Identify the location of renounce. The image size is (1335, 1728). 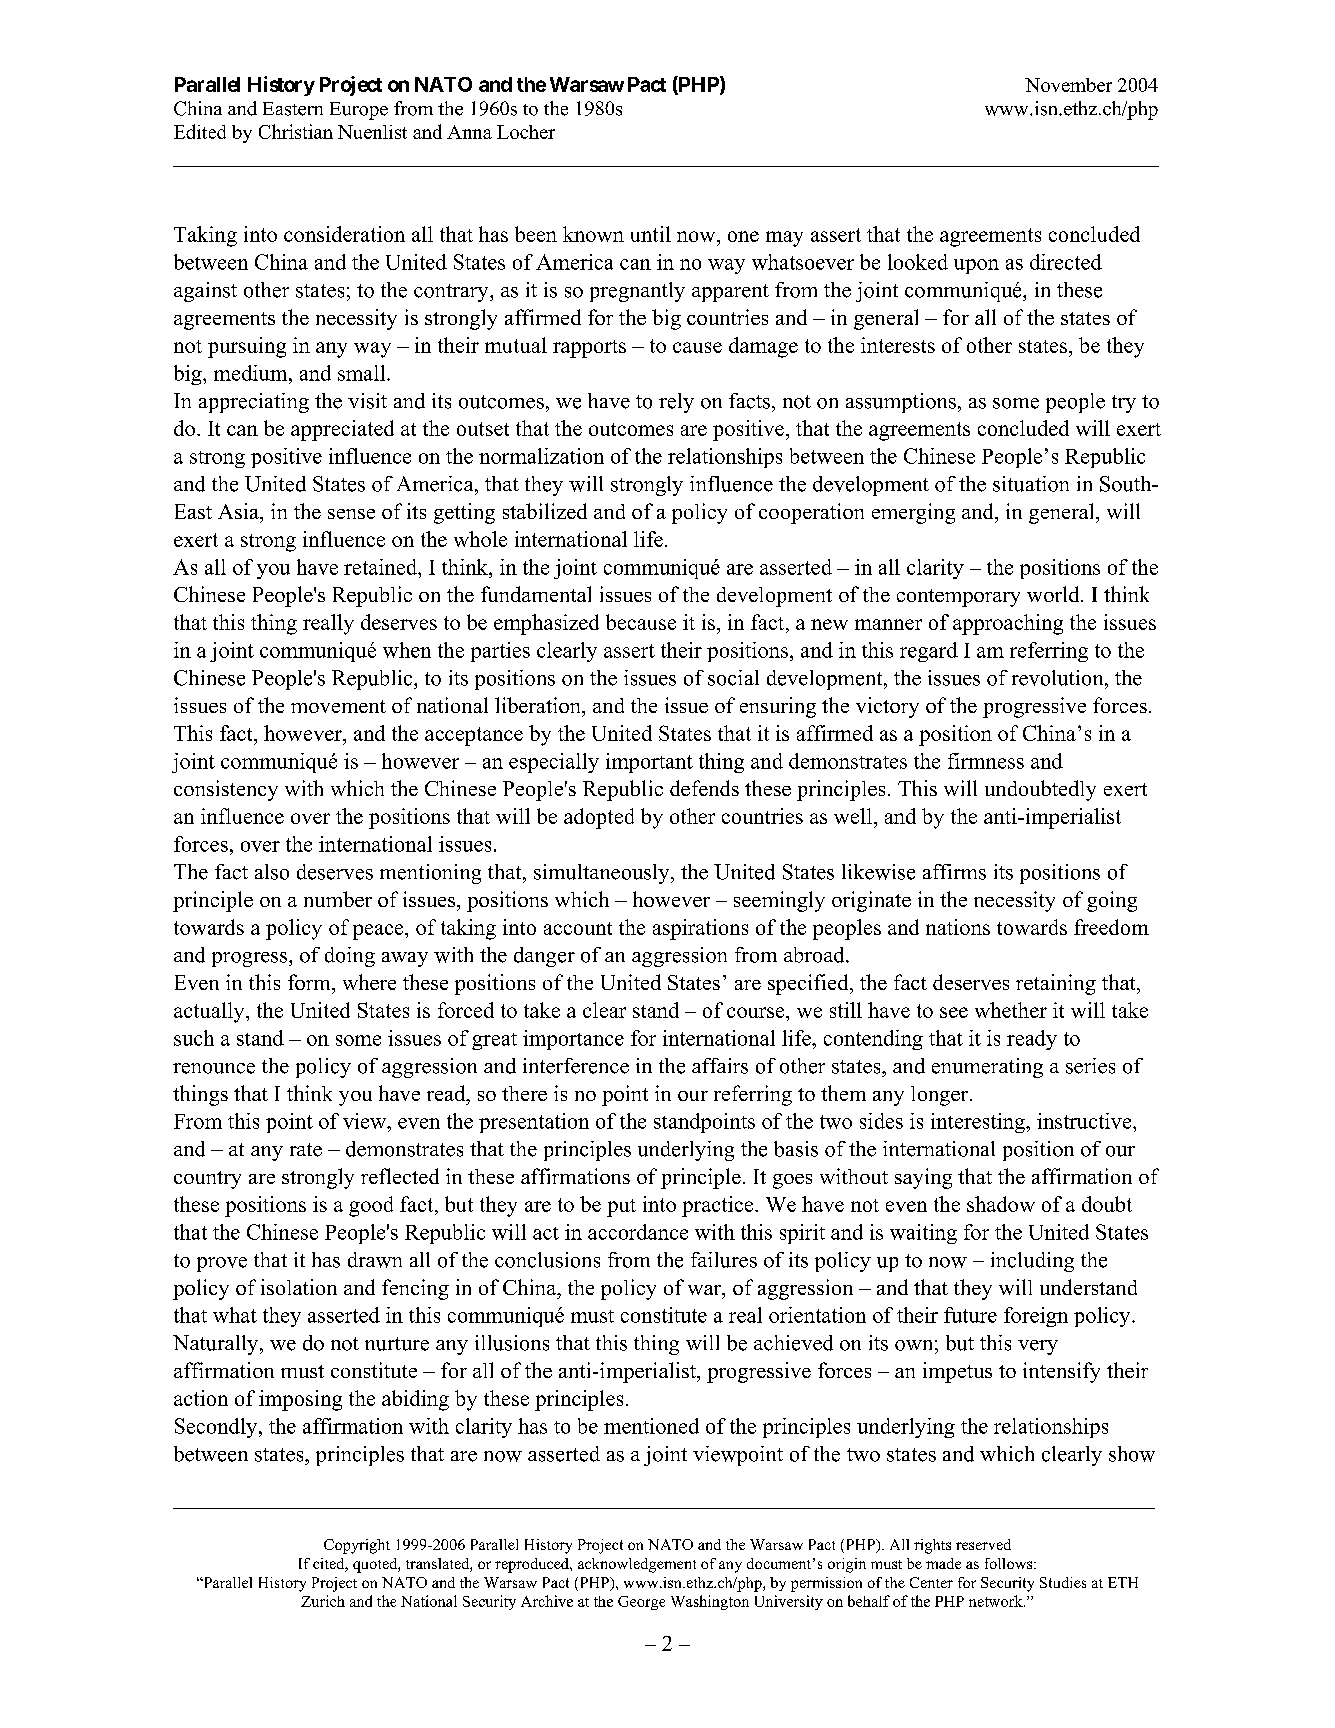
(214, 1068).
